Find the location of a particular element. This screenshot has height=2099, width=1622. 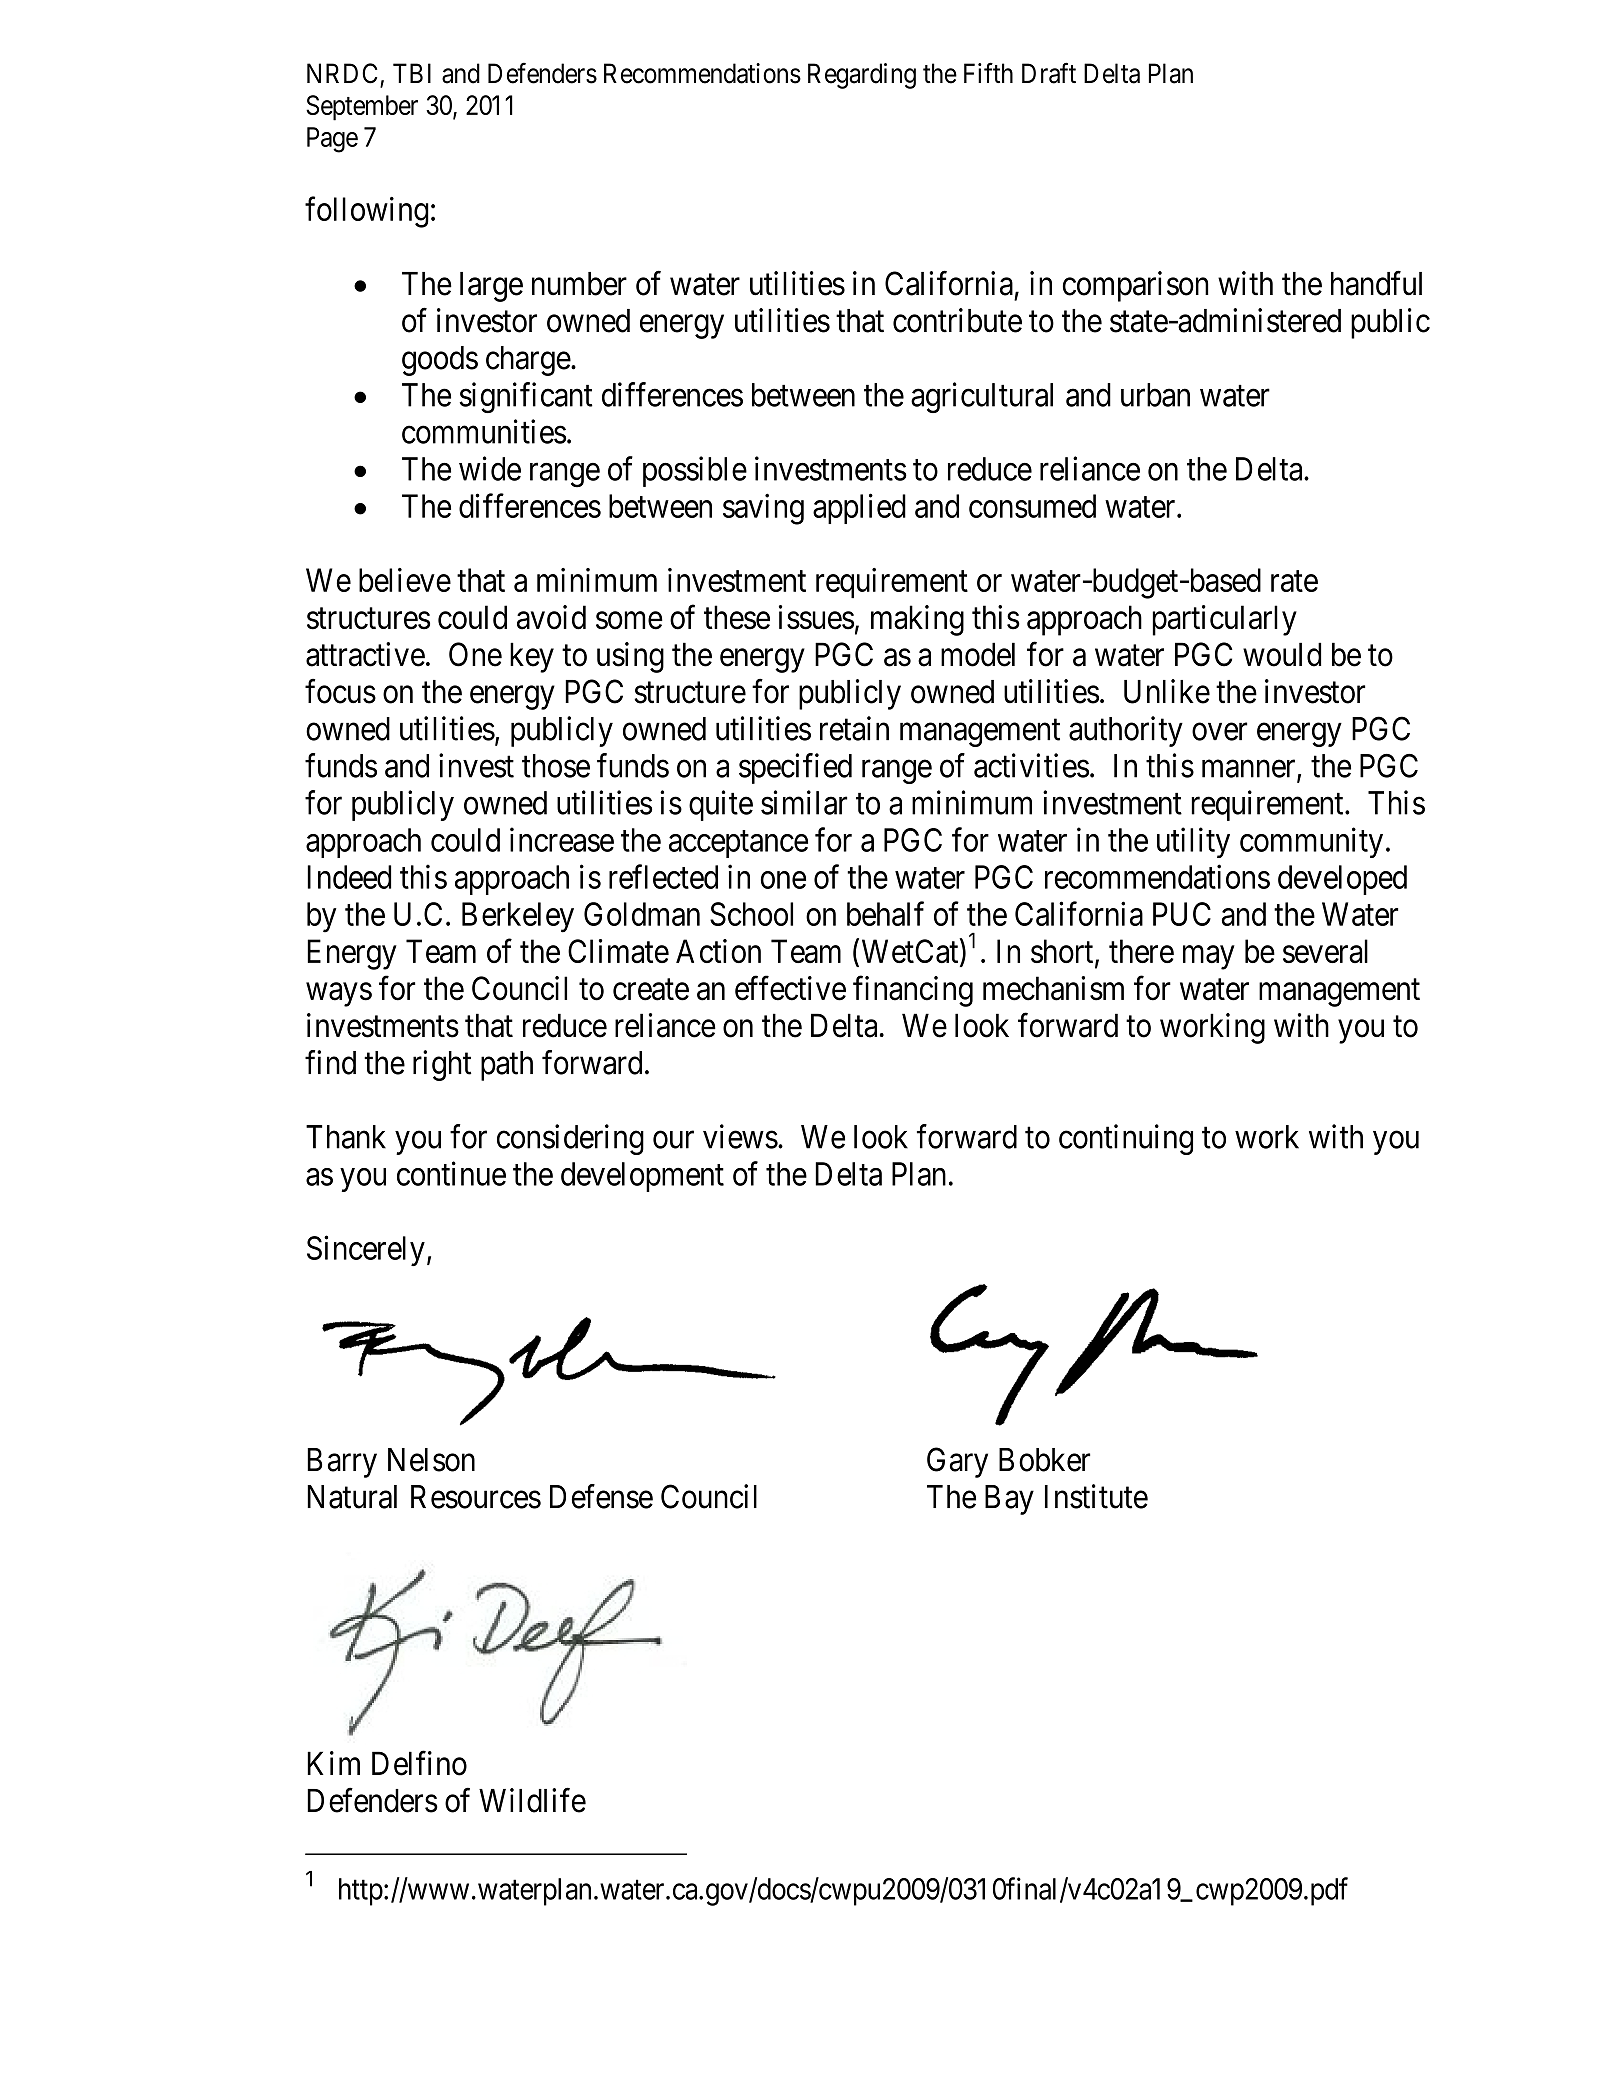

applied is located at coordinates (859, 508).
